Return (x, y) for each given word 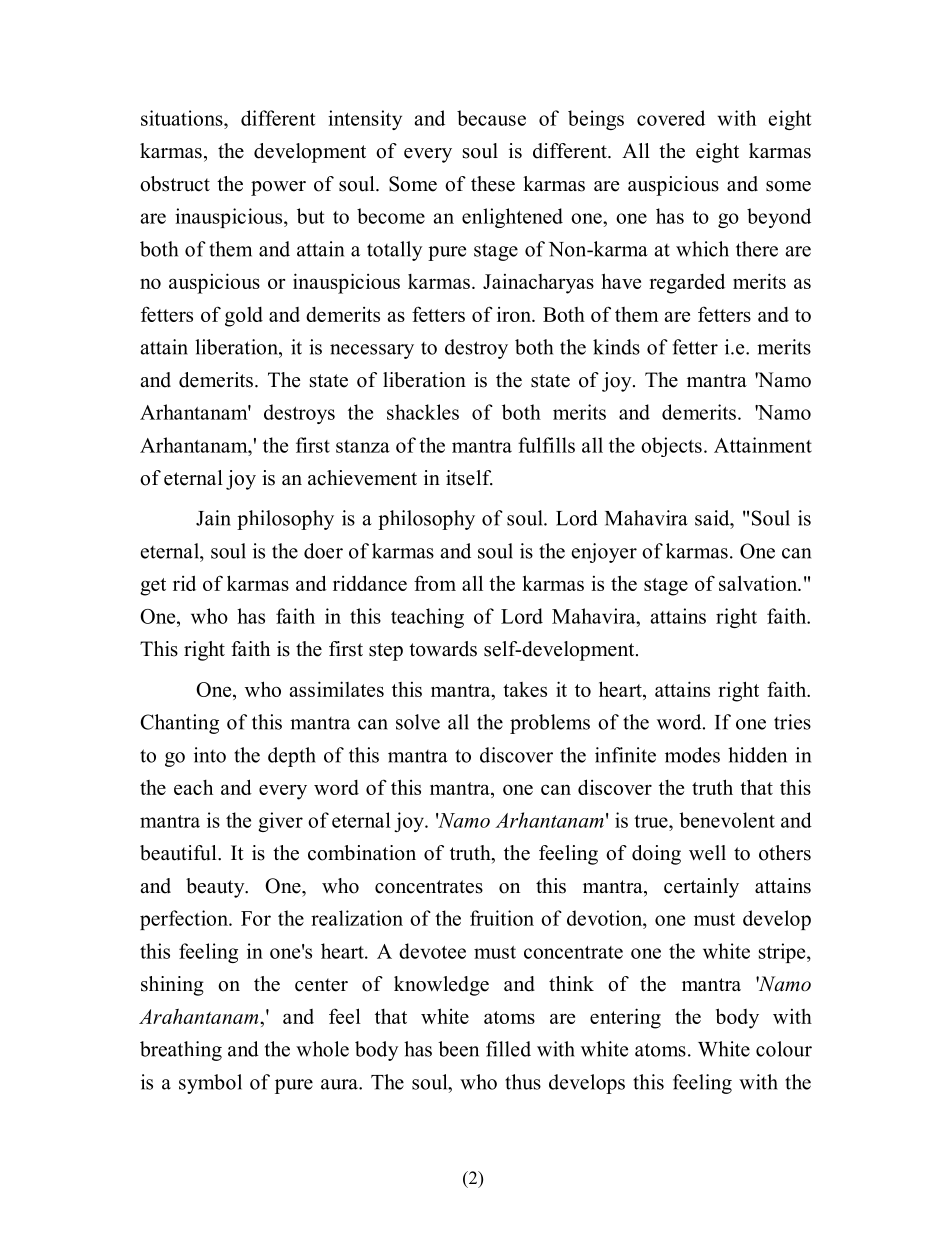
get (153, 587)
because (491, 118)
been (458, 1049)
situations (183, 118)
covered (671, 118)
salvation (759, 583)
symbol (210, 1084)
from (435, 583)
